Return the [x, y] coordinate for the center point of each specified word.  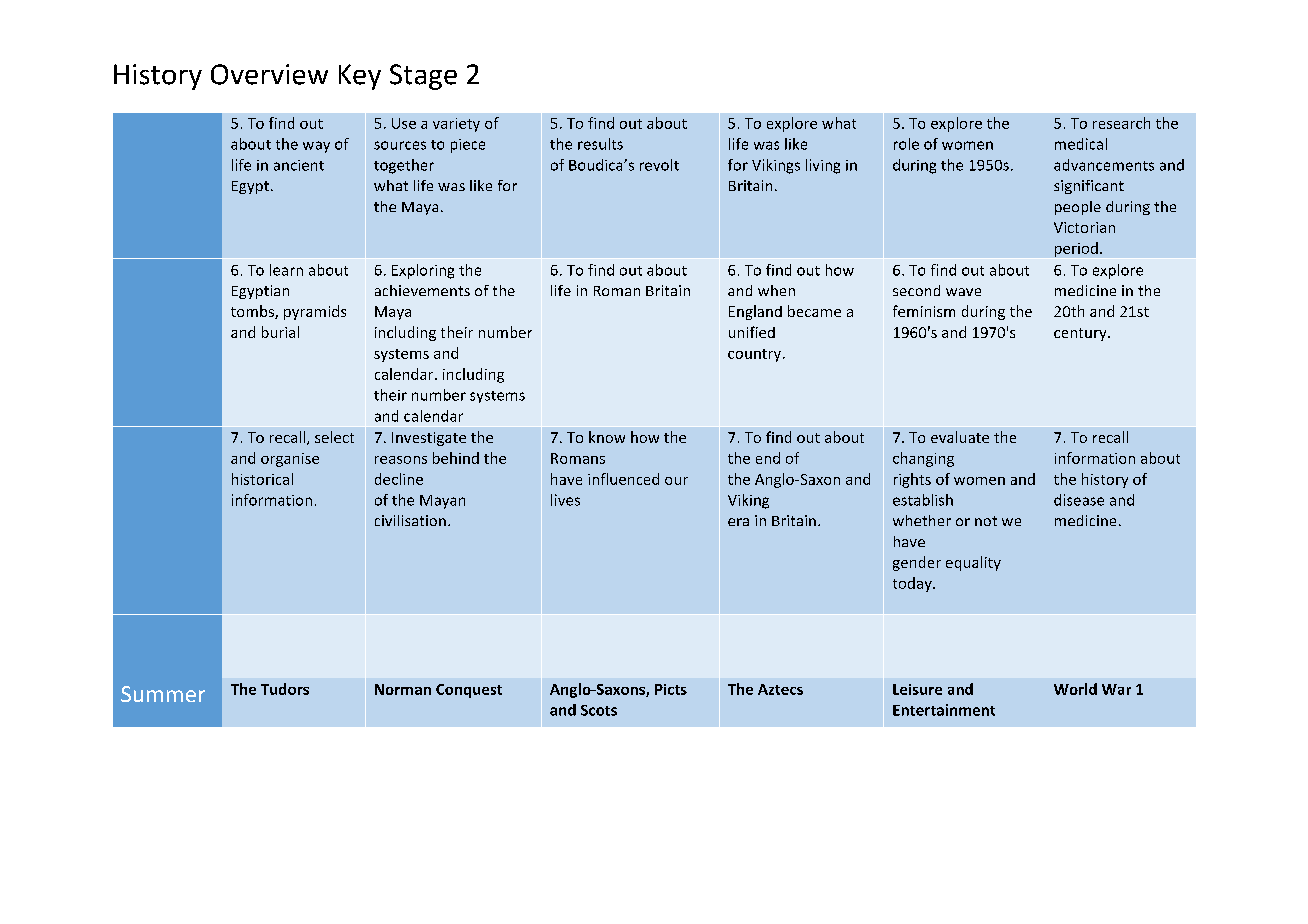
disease [1079, 500]
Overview [269, 74]
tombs [253, 312]
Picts [671, 689]
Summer [163, 694]
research [1121, 123]
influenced [623, 479]
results [600, 144]
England [755, 312]
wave [963, 292]
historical [262, 479]
